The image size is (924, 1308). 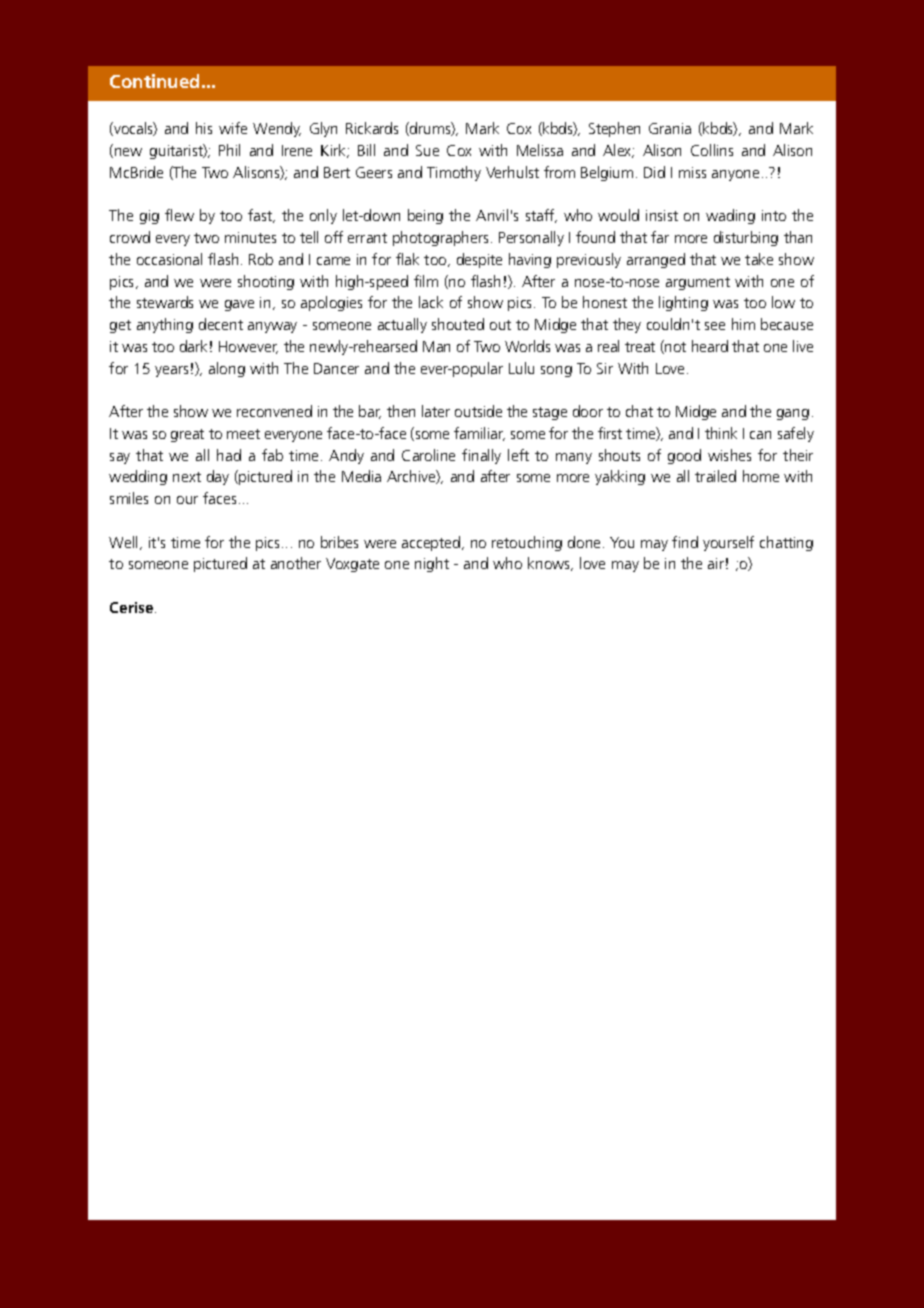 What do you see at coordinates (154, 81) in the image?
I see `Continued` at bounding box center [154, 81].
